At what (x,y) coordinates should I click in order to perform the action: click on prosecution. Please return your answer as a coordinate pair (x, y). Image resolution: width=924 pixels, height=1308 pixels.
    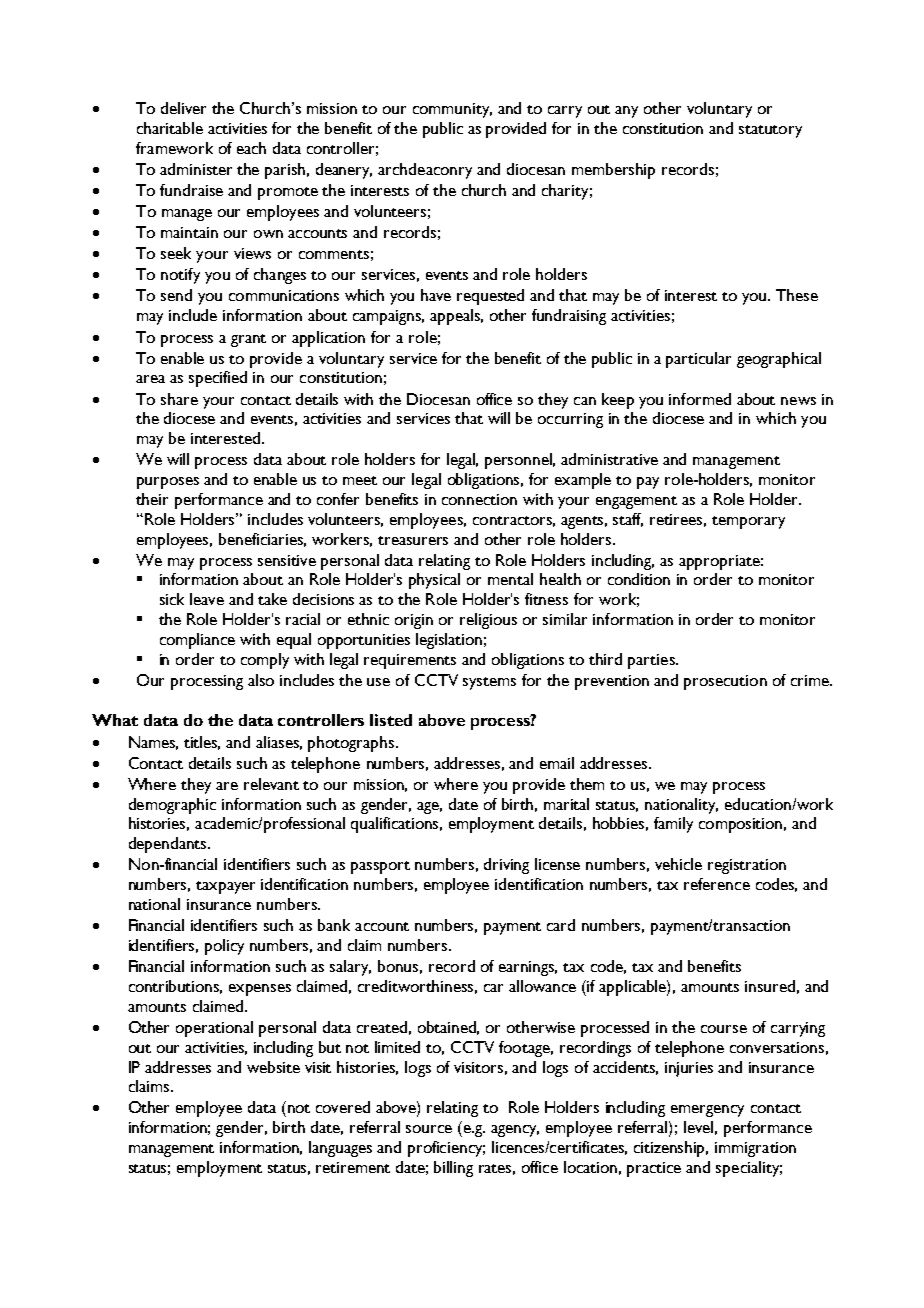
    Looking at the image, I should click on (725, 682).
